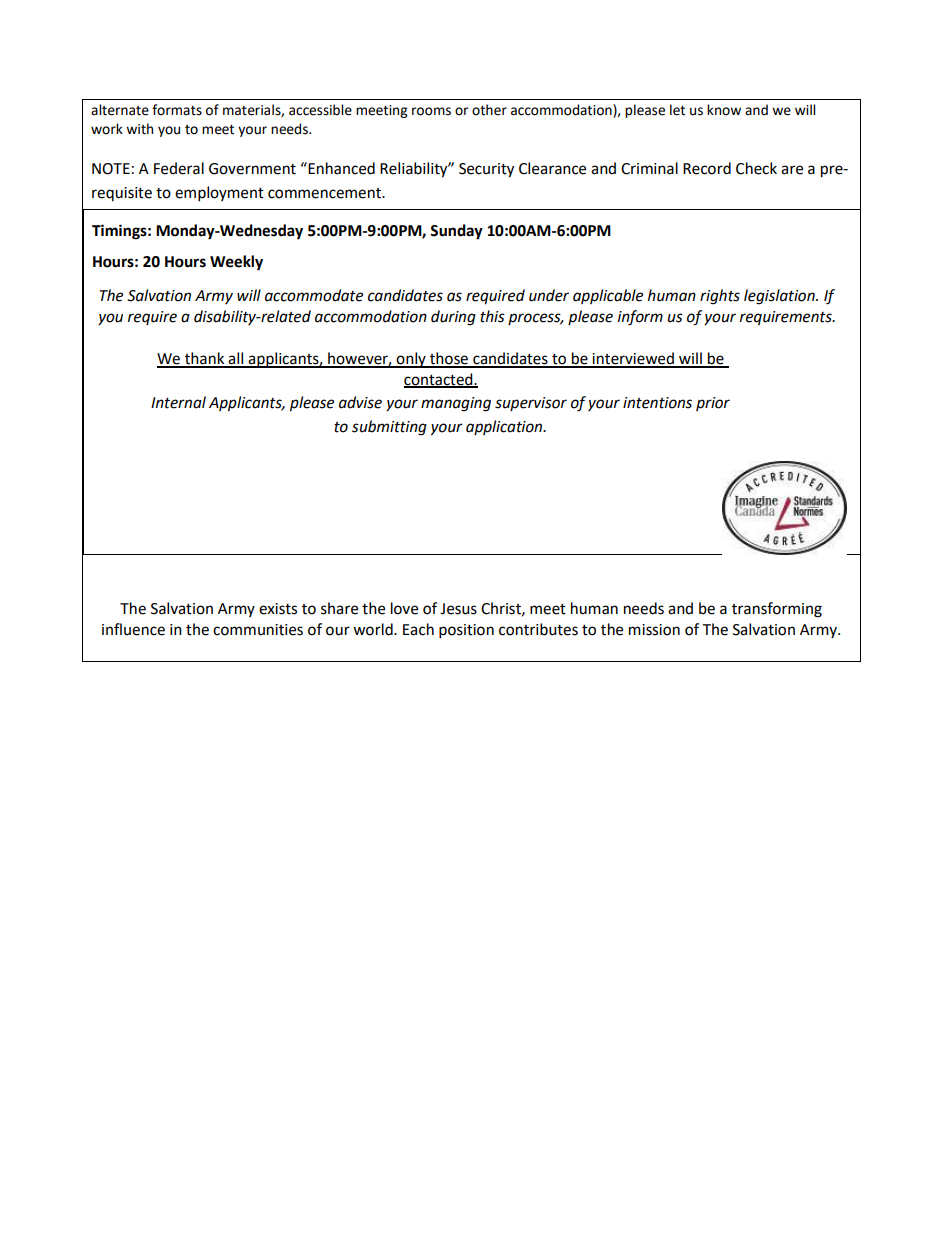 The height and width of the screenshot is (1233, 952). What do you see at coordinates (389, 428) in the screenshot?
I see `submitting` at bounding box center [389, 428].
